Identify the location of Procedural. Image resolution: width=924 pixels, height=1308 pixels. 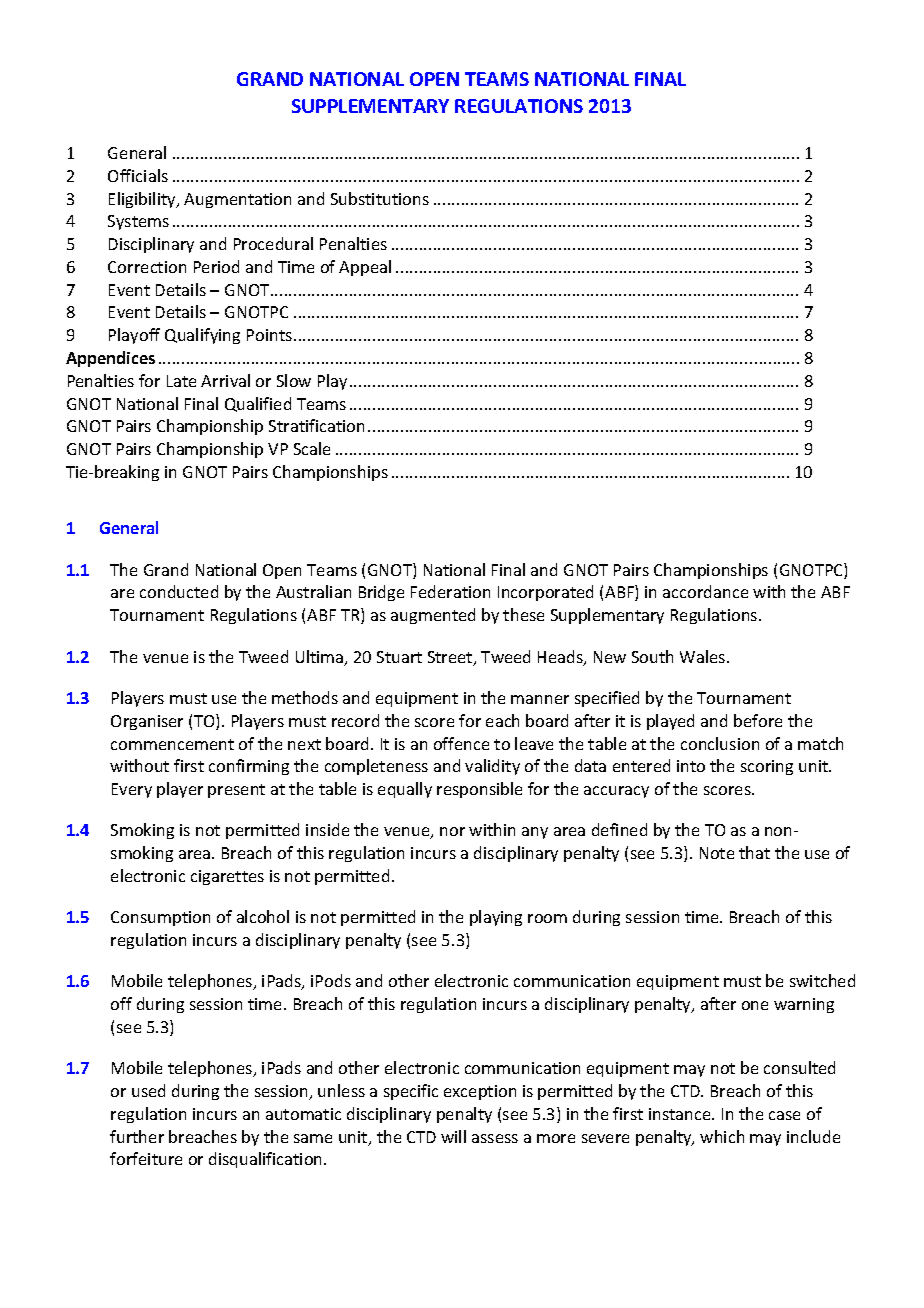
(273, 243).
